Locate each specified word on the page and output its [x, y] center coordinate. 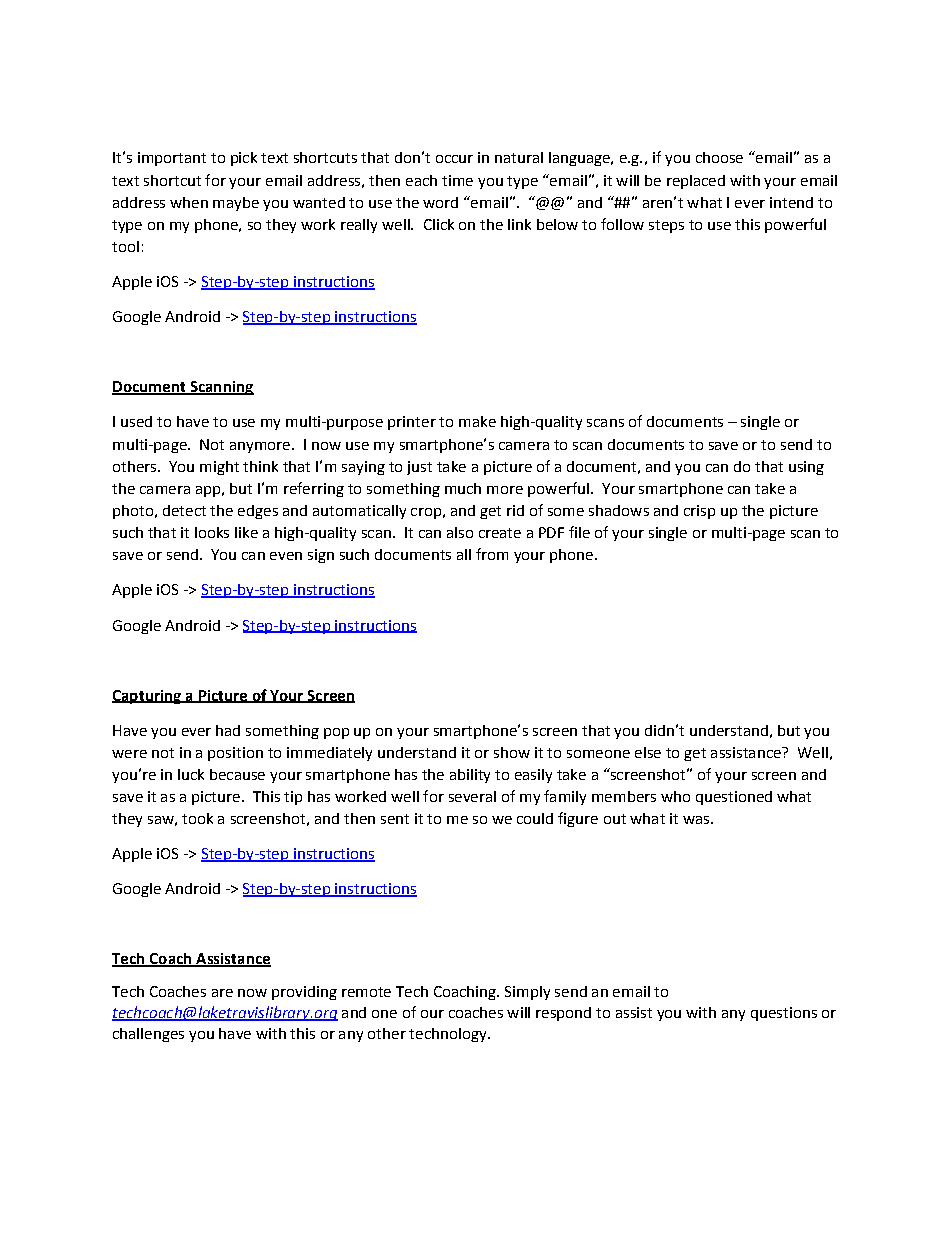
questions [784, 1014]
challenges [148, 1035]
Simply [527, 993]
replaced [696, 182]
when [189, 202]
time [457, 180]
